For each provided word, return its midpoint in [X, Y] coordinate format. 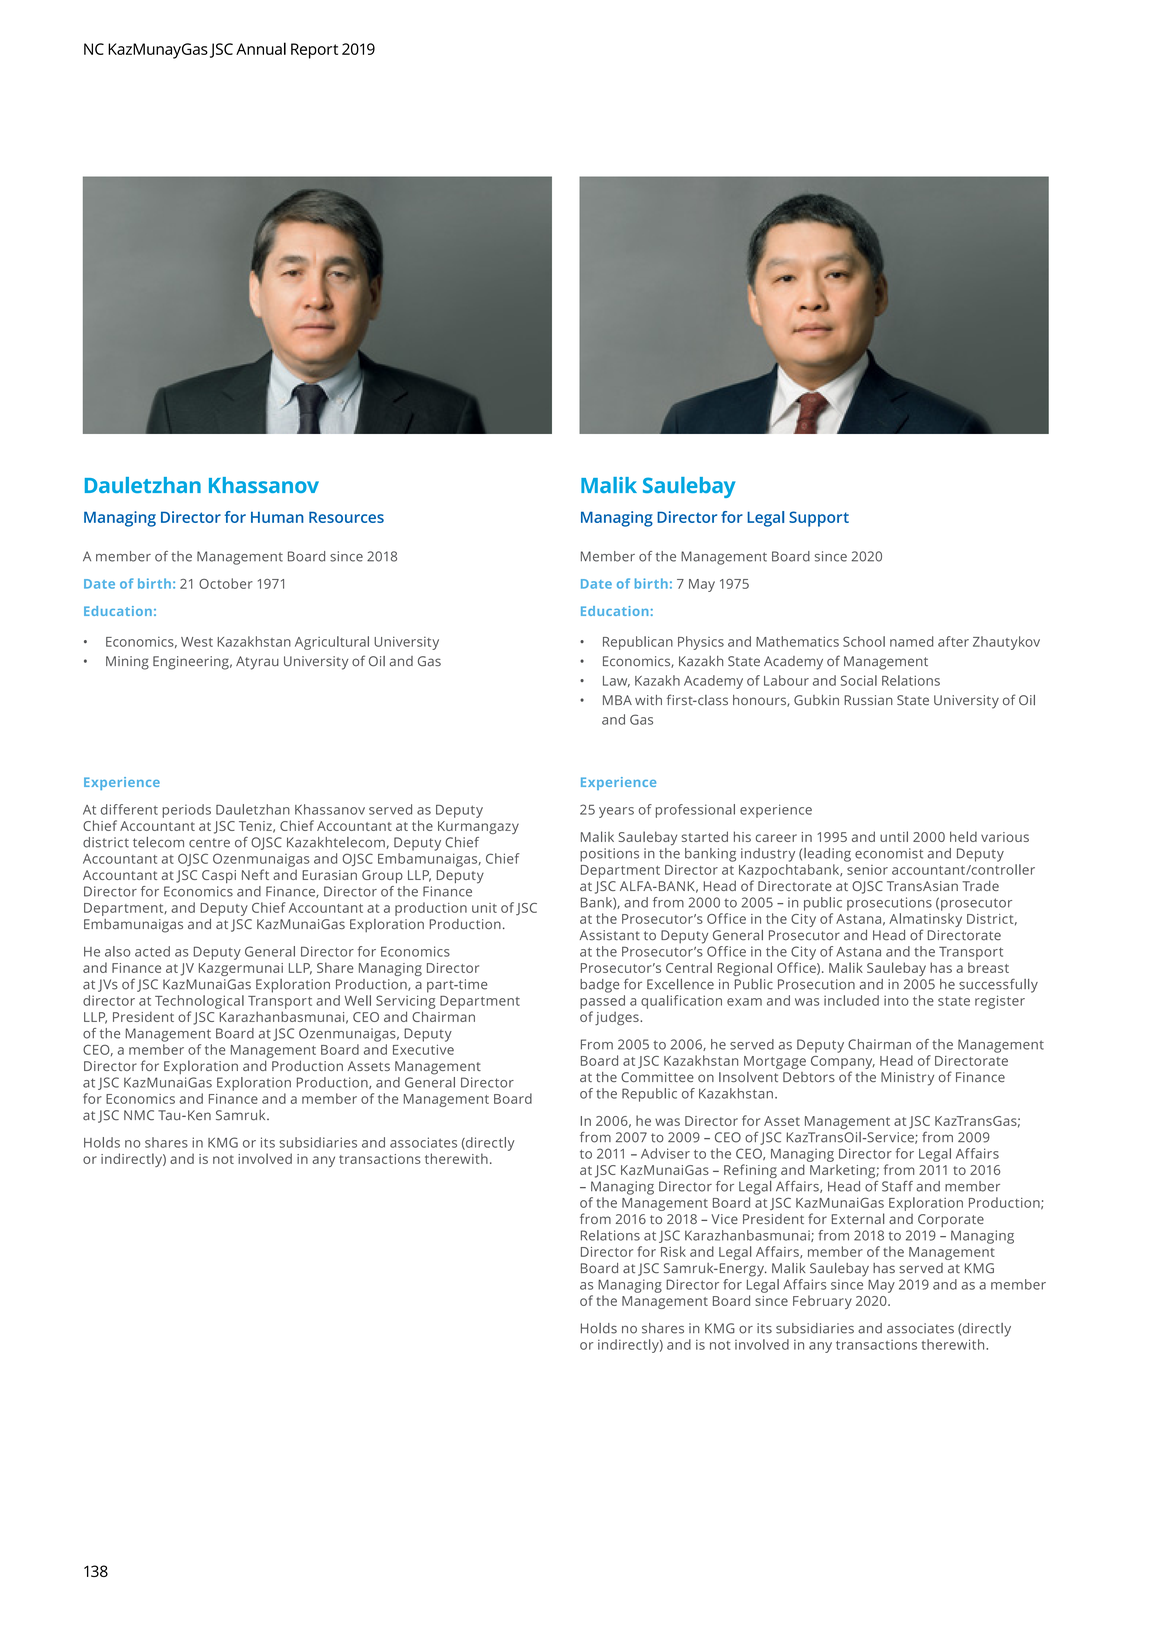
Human [277, 517]
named [912, 641]
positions [609, 855]
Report [314, 51]
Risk [673, 1251]
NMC [139, 1115]
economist [889, 853]
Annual [261, 48]
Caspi [219, 876]
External [858, 1218]
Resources [346, 517]
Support [819, 519]
